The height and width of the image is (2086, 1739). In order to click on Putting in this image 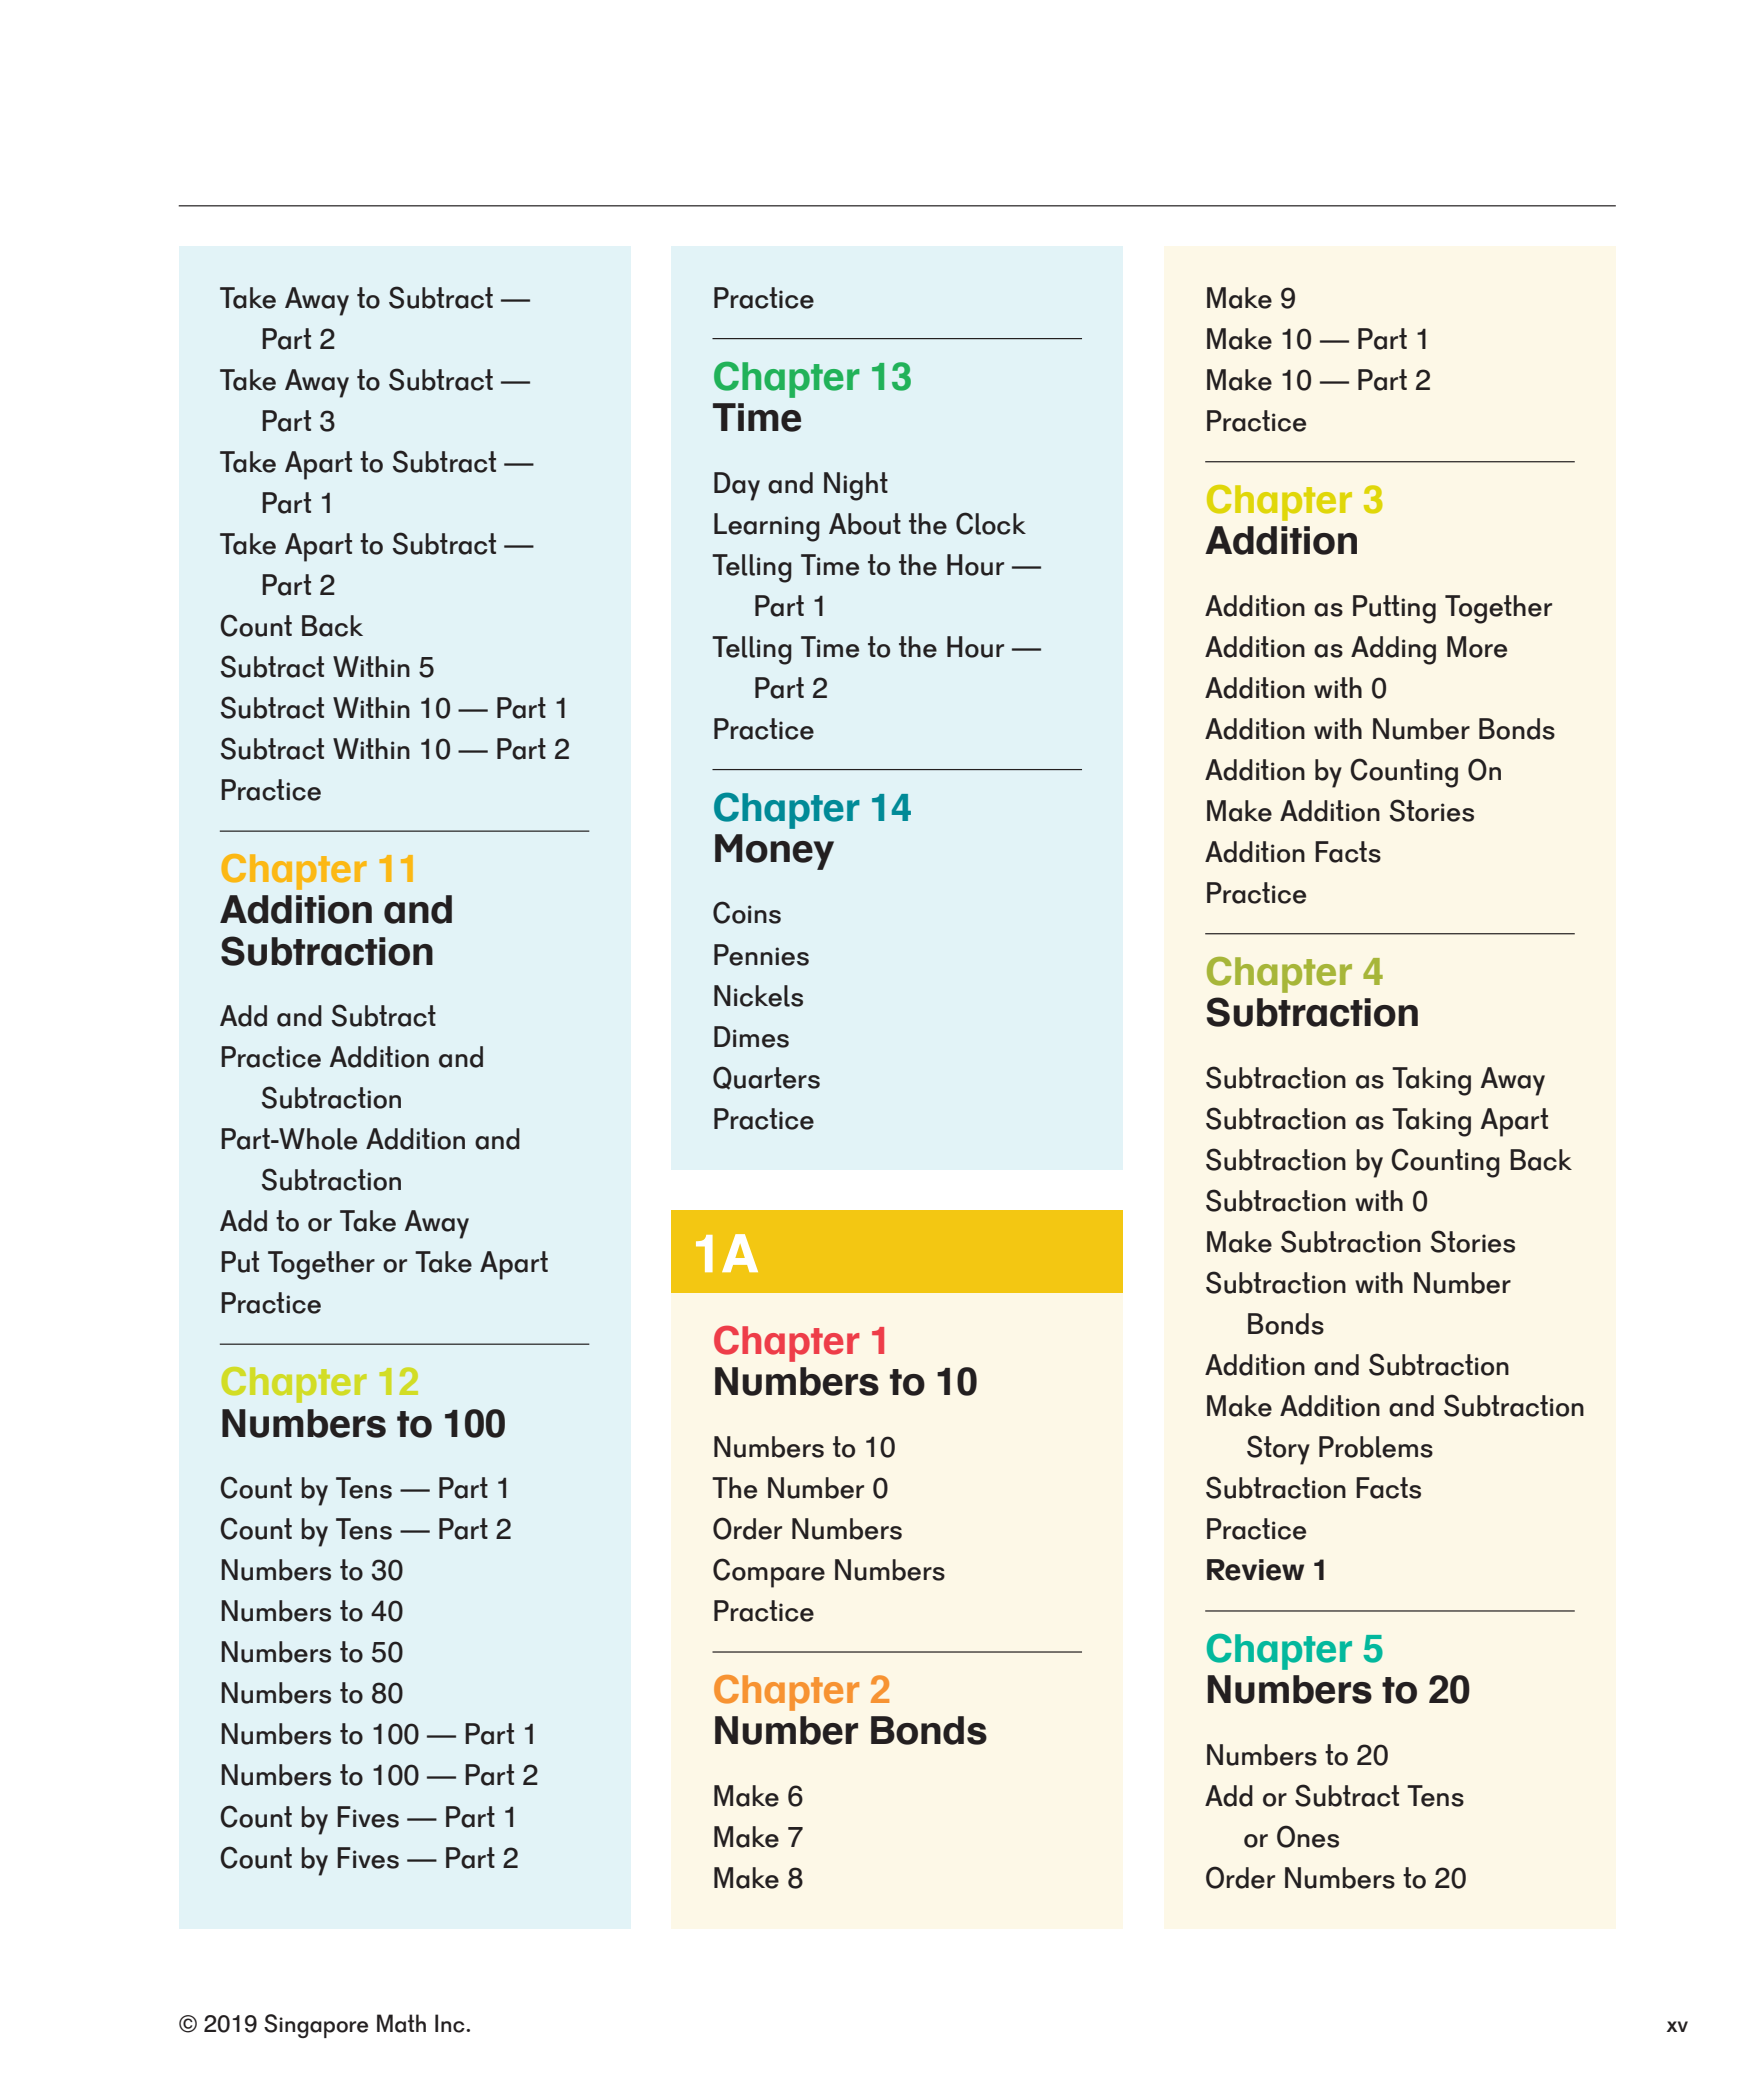, I will do `click(1394, 609)`.
